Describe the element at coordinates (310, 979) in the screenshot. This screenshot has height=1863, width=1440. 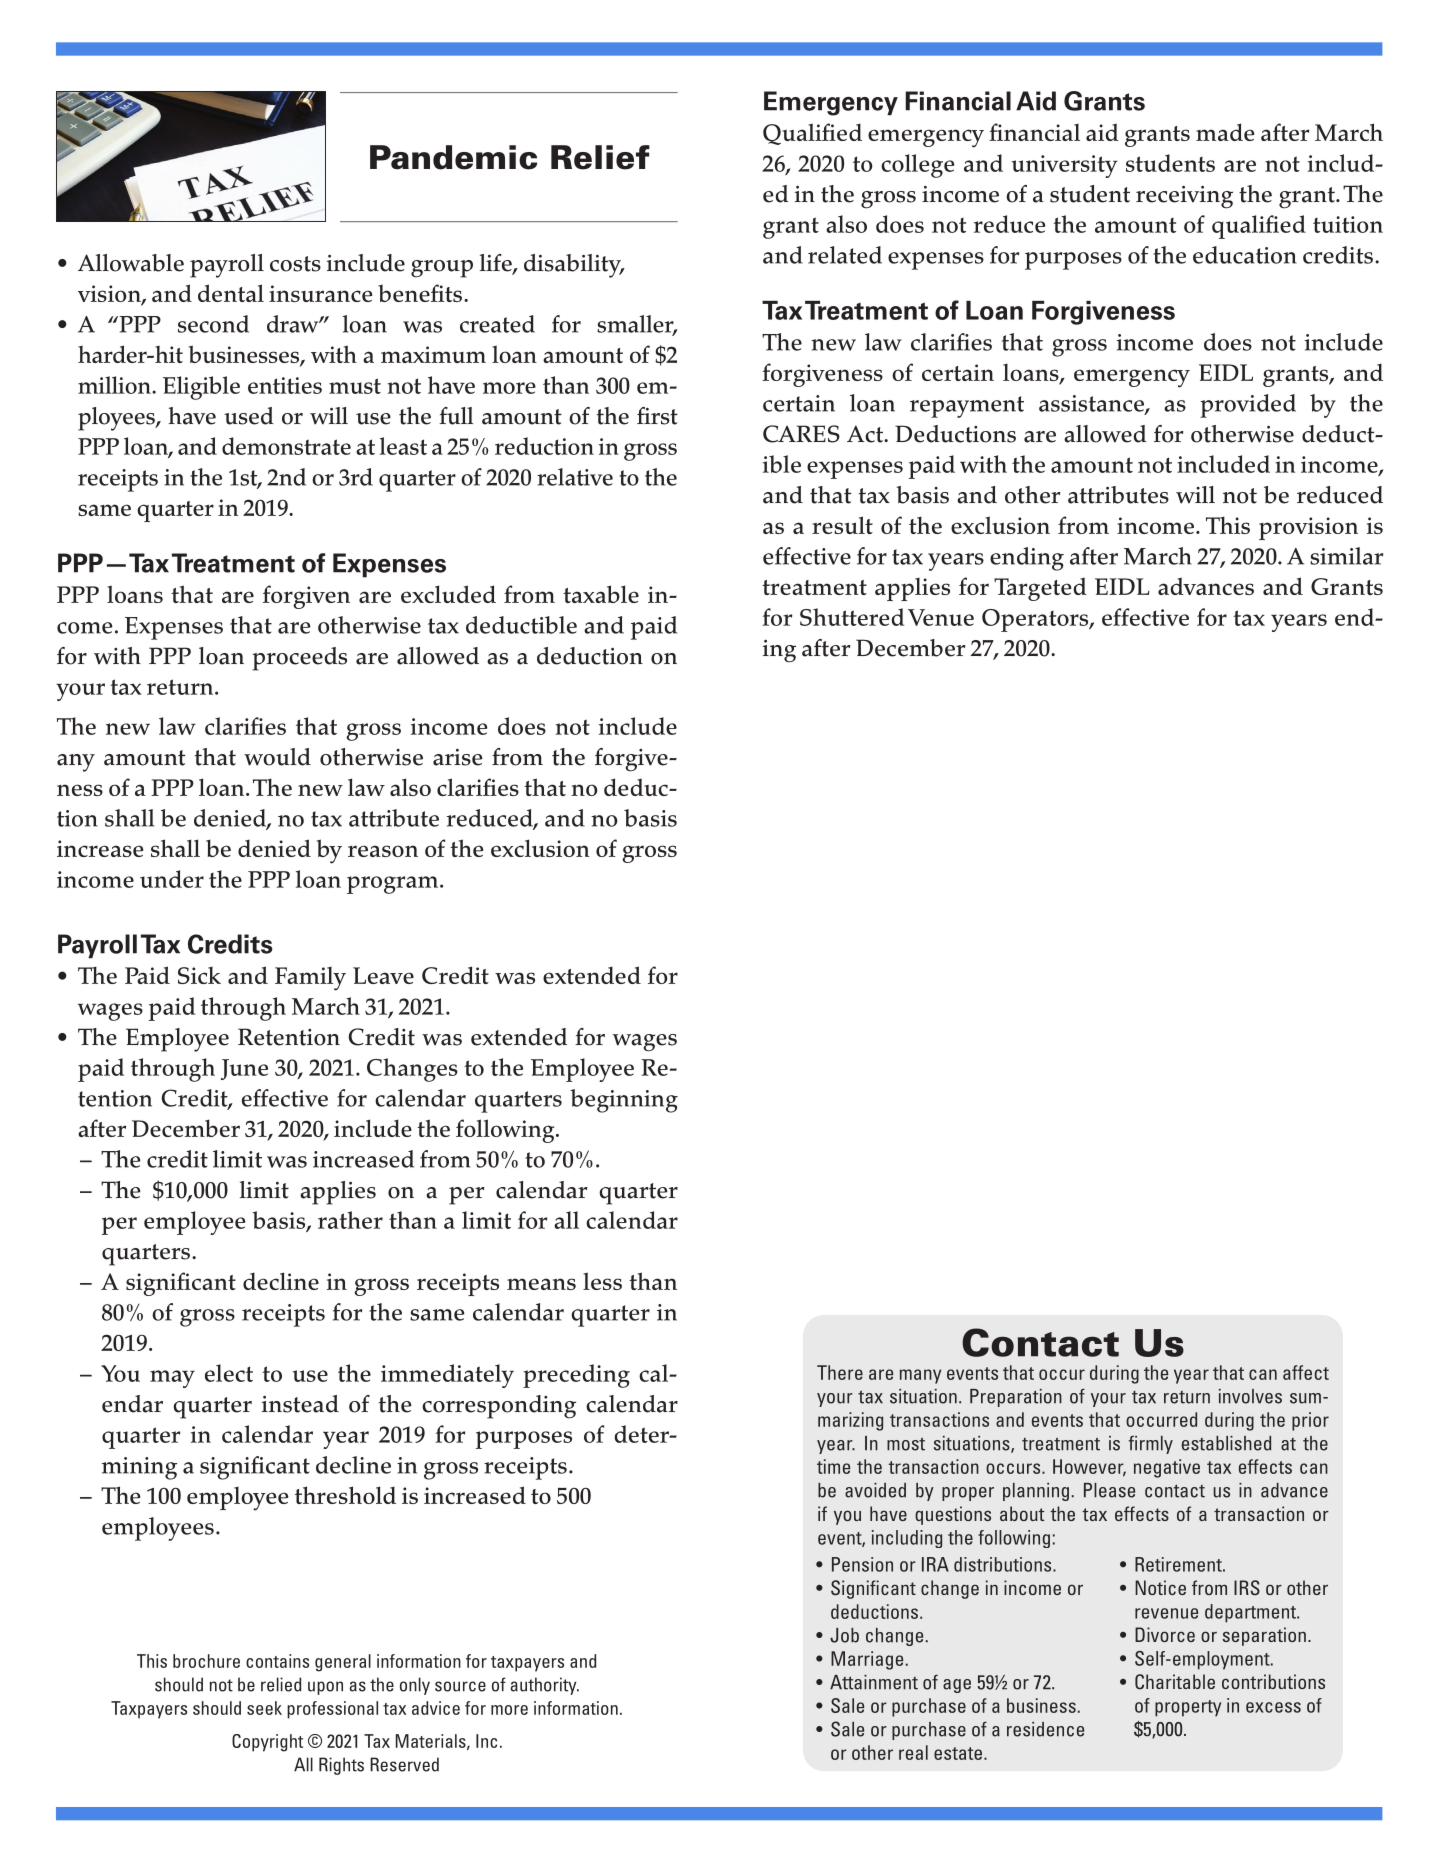
I see `Family` at that location.
